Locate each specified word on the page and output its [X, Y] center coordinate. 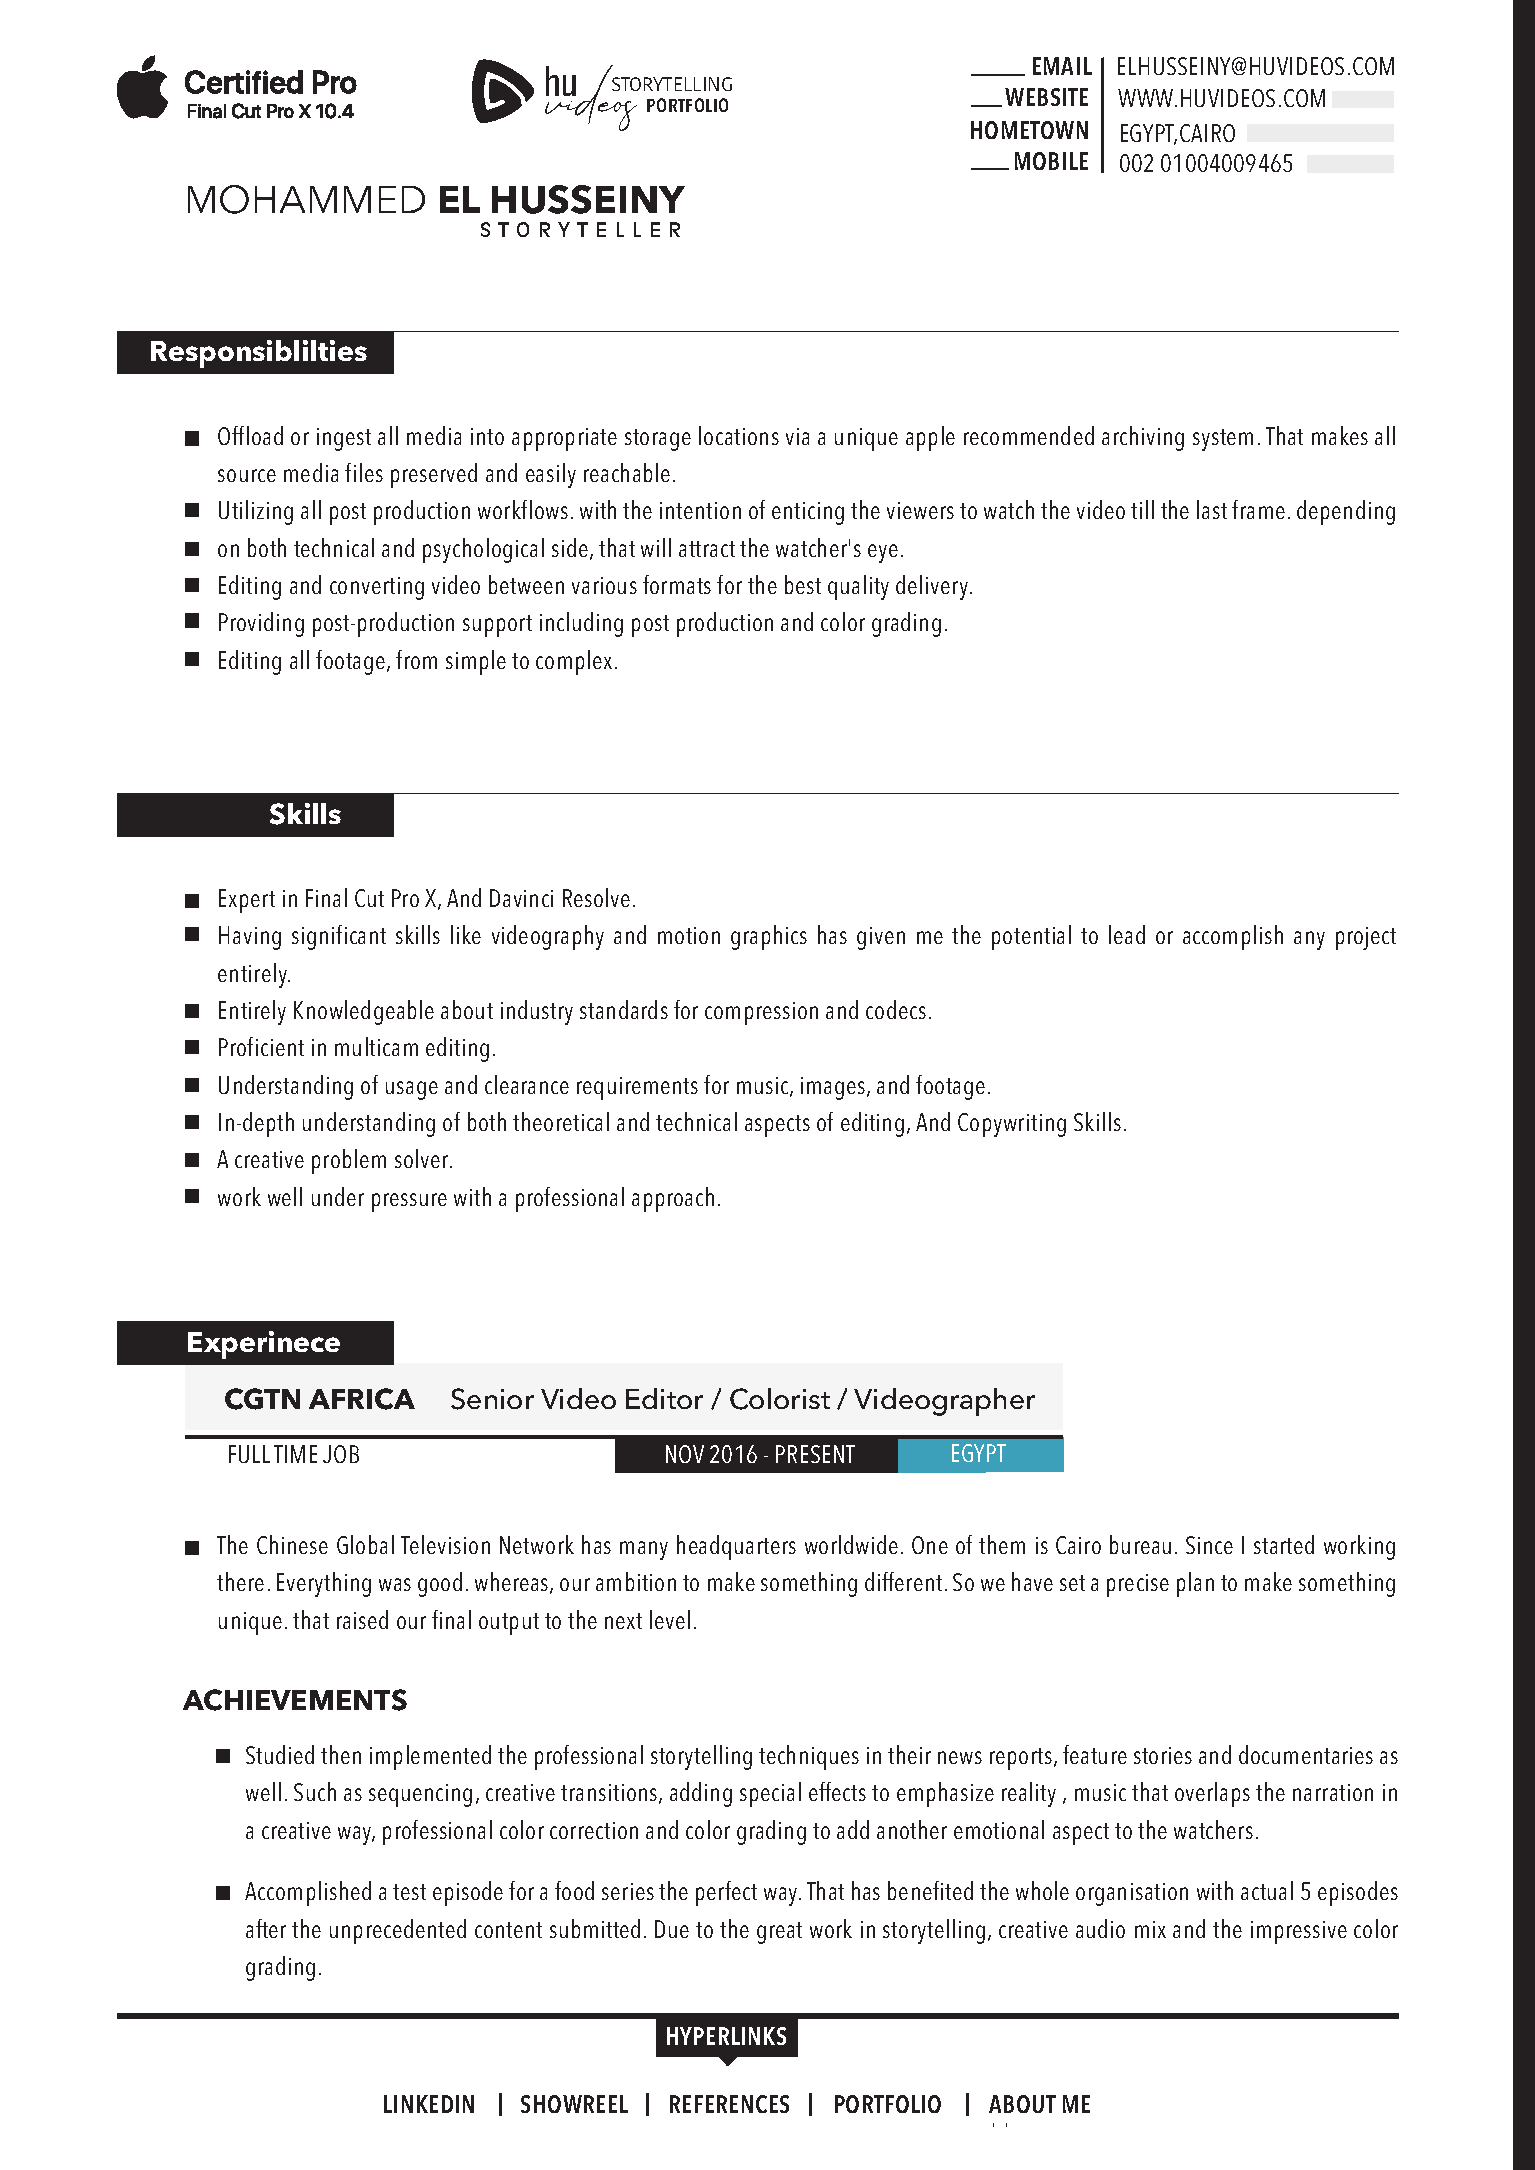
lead [1127, 934]
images [834, 1088]
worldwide [851, 1544]
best [803, 584]
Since [1209, 1545]
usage [412, 1090]
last [1212, 509]
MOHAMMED [306, 199]
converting [377, 588]
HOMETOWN [1029, 130]
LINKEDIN [429, 2104]
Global [365, 1544]
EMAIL [1062, 66]
